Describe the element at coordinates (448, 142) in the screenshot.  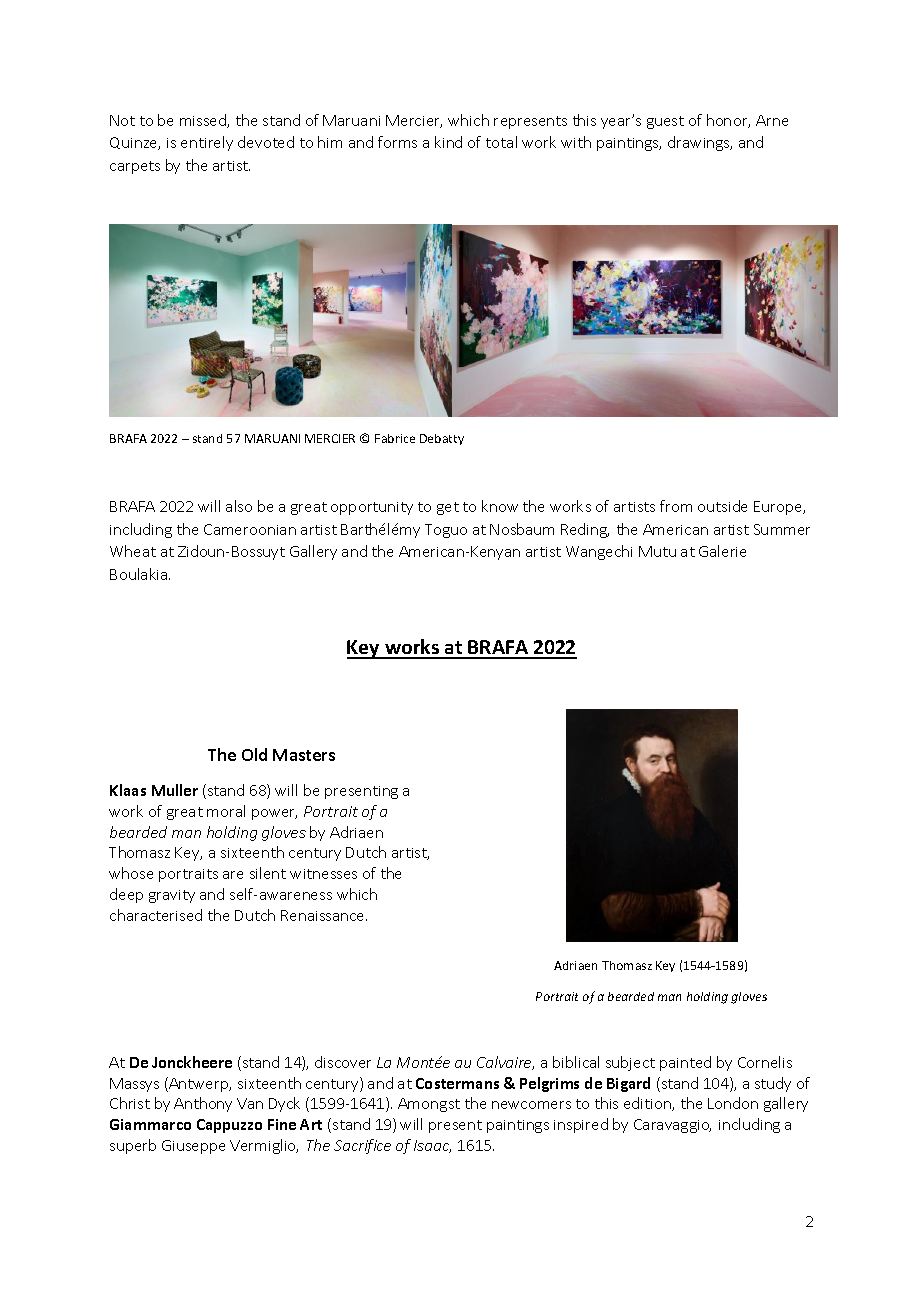
I see `kind` at that location.
